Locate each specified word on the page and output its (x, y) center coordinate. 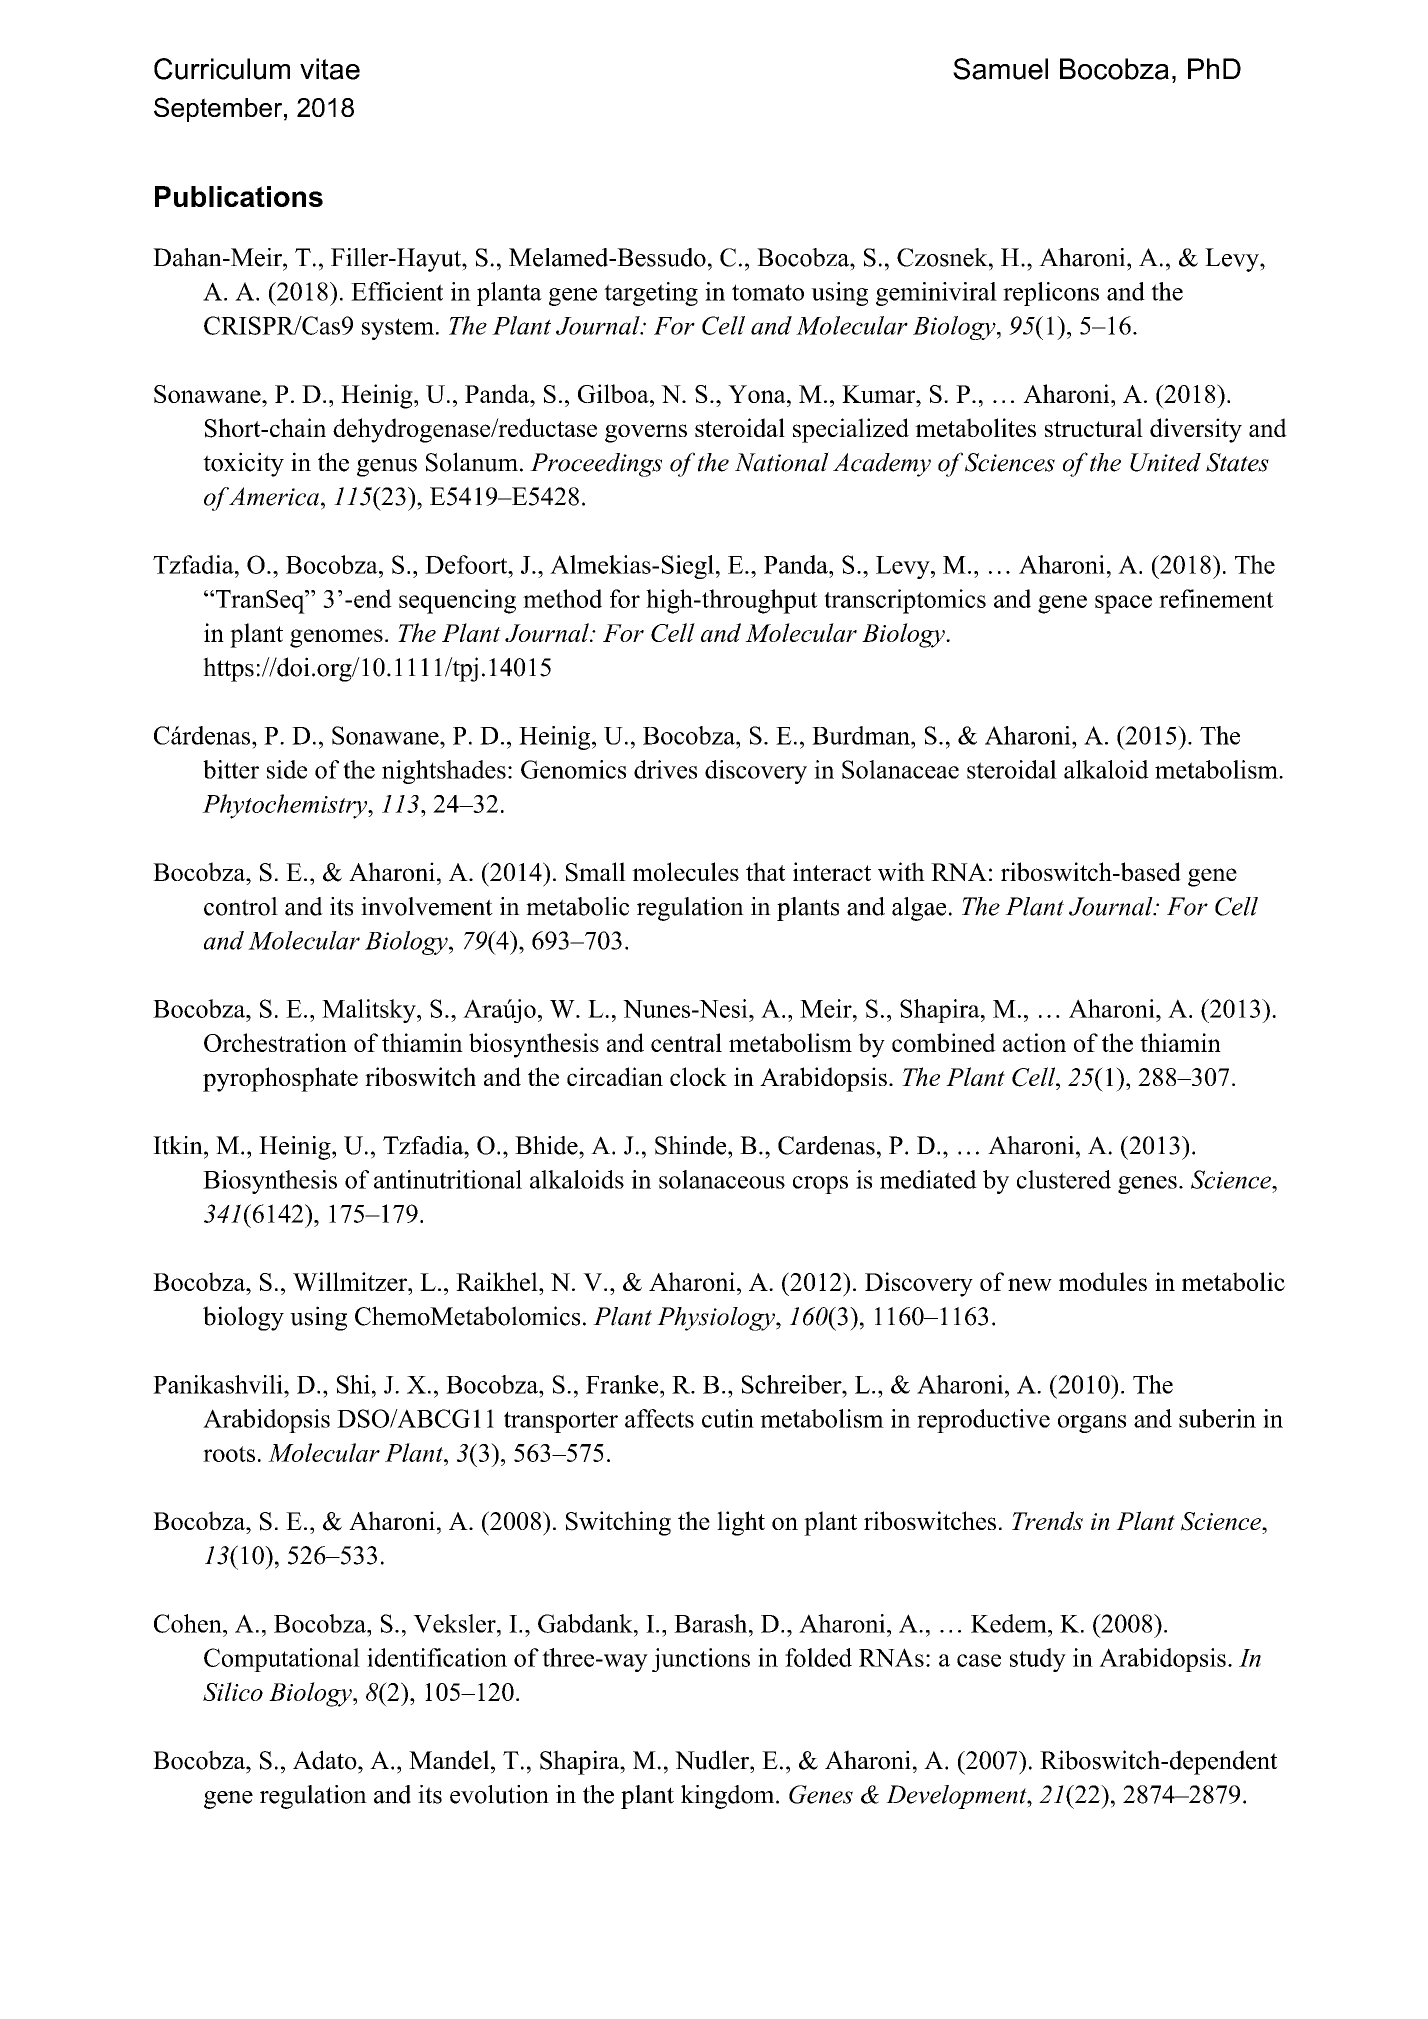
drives (665, 769)
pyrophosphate (280, 1079)
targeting (651, 294)
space (1123, 604)
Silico (233, 1691)
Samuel (1000, 69)
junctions (701, 1660)
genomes (336, 638)
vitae (330, 69)
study (1038, 1660)
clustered (1064, 1179)
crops (820, 1185)
